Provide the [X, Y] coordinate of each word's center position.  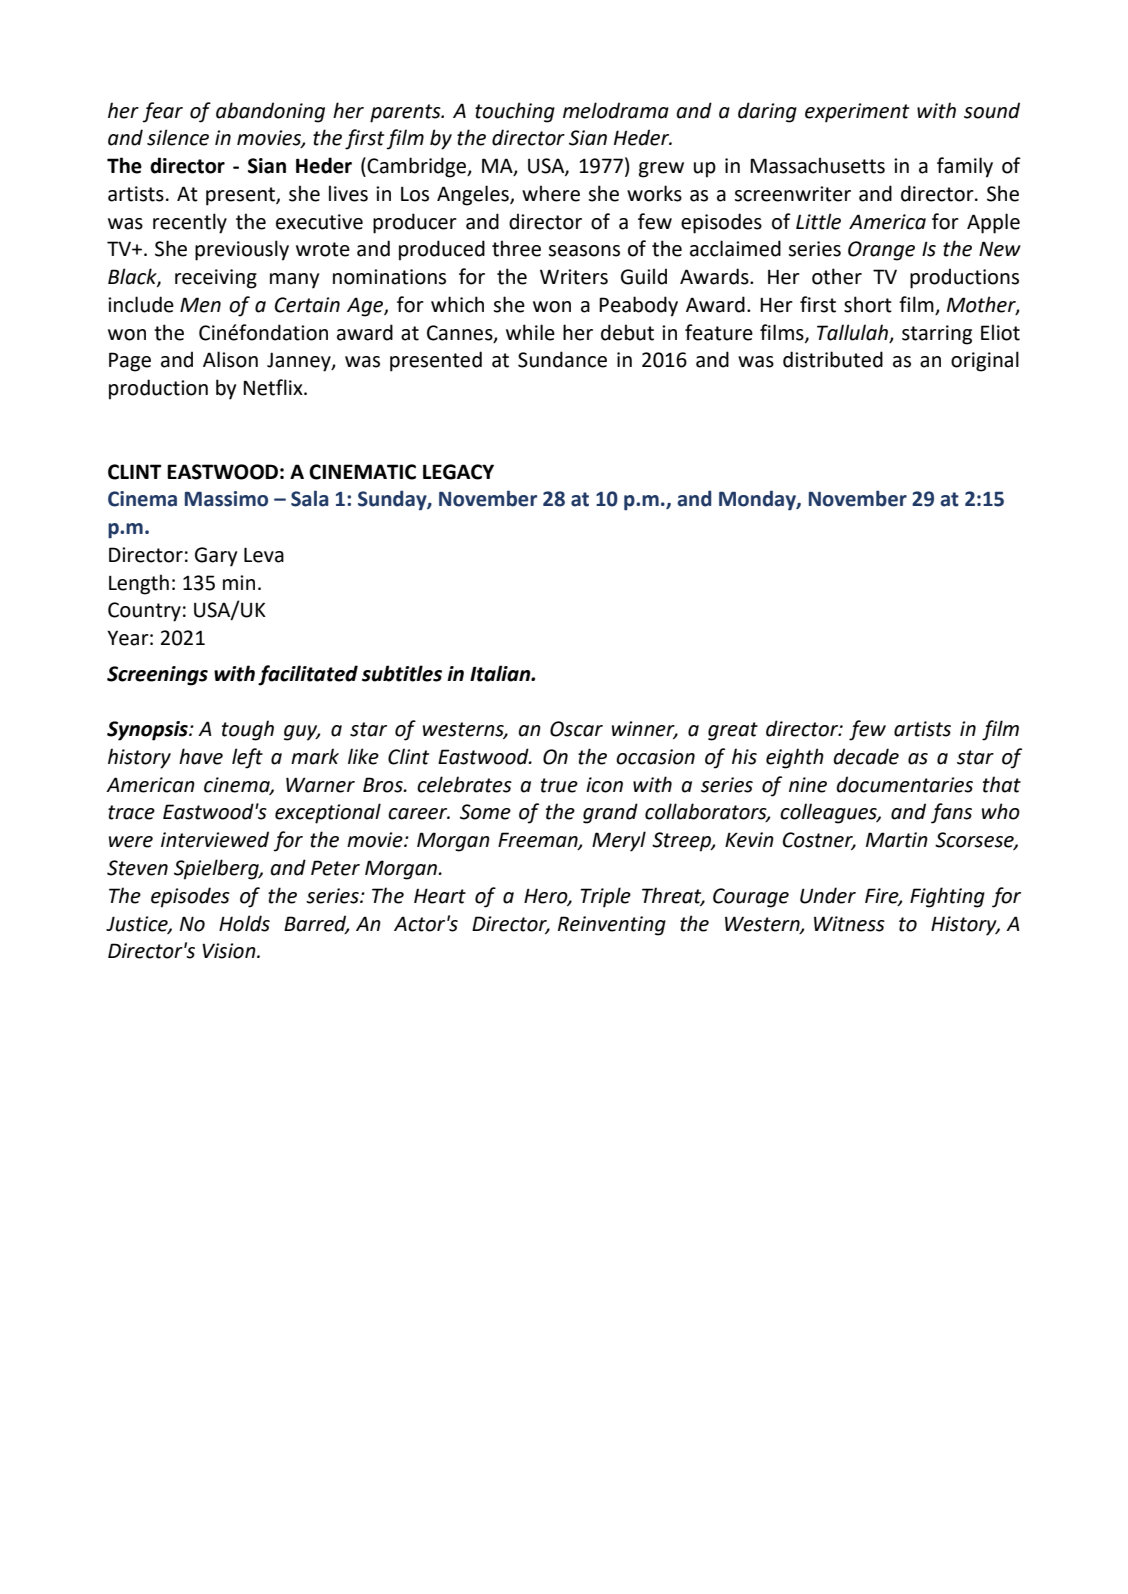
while [530, 332]
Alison [230, 359]
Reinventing [612, 926]
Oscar [576, 729]
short [868, 304]
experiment [857, 113]
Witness [849, 924]
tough [248, 730]
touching [515, 112]
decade [866, 756]
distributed [833, 359]
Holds [244, 923]
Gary [216, 557]
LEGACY [458, 472]
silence [178, 137]
